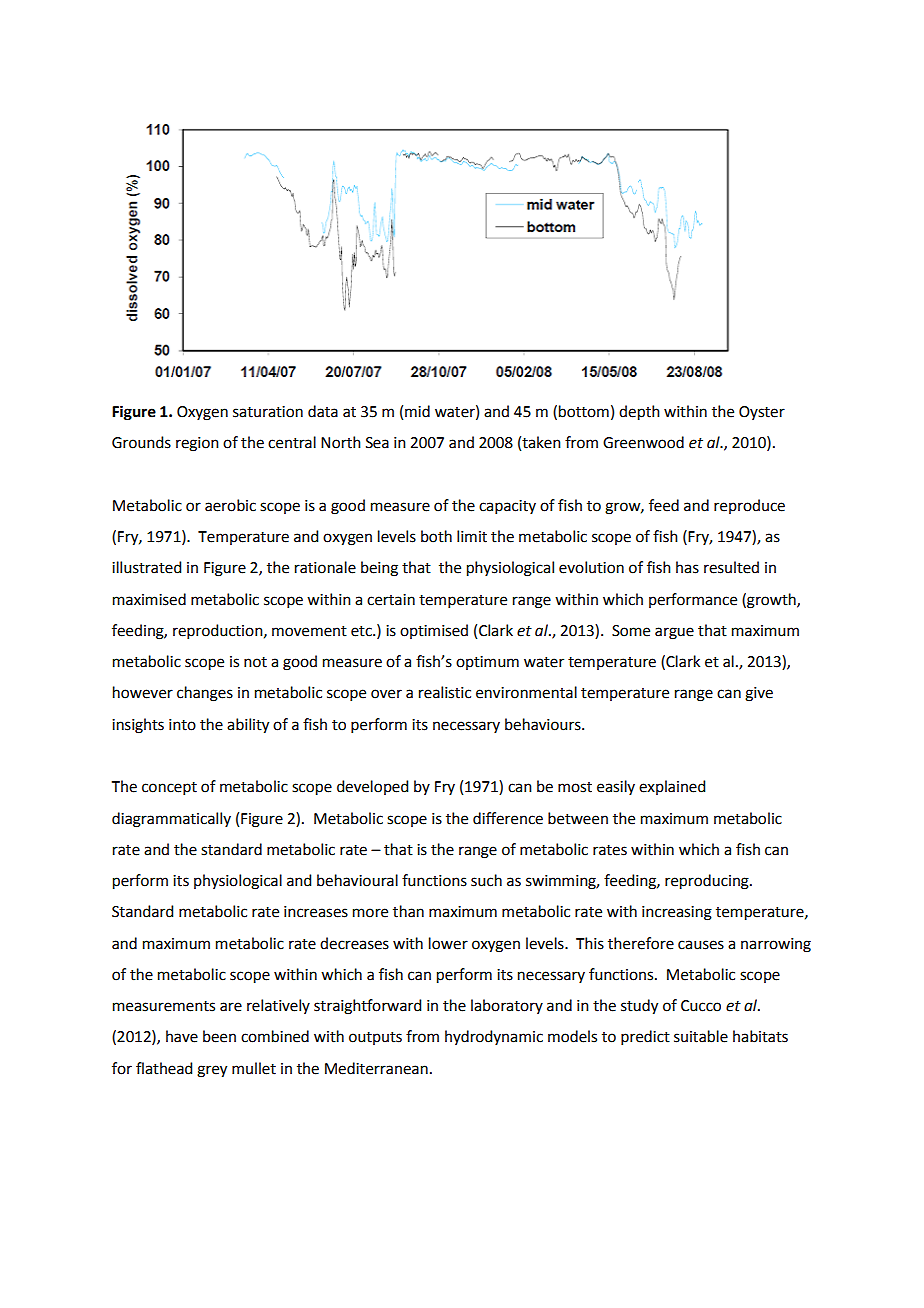 The height and width of the image is (1308, 924). What do you see at coordinates (248, 726) in the image?
I see `ability` at bounding box center [248, 726].
